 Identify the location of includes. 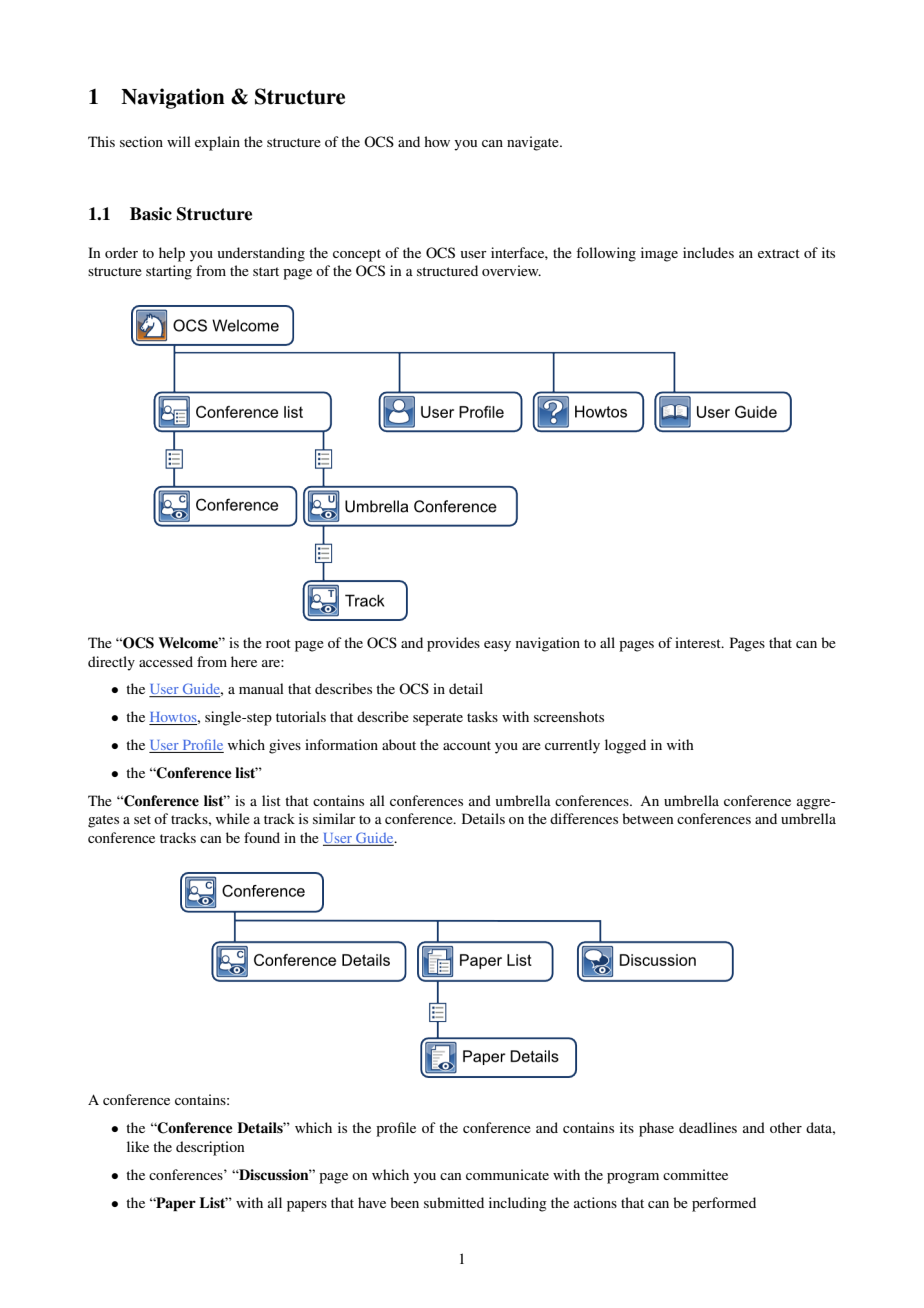
(708, 252).
